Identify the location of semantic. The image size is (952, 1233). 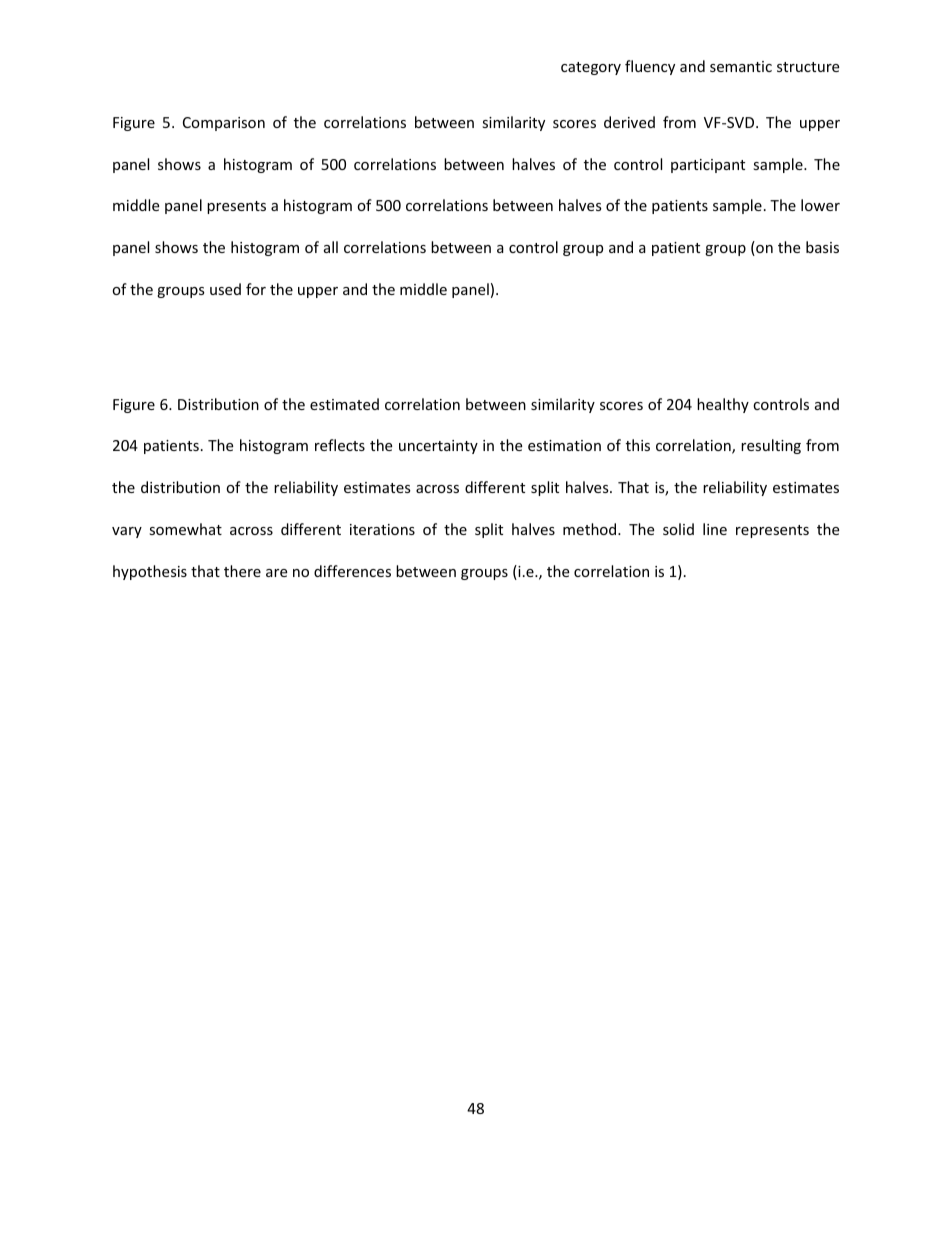
(741, 66).
